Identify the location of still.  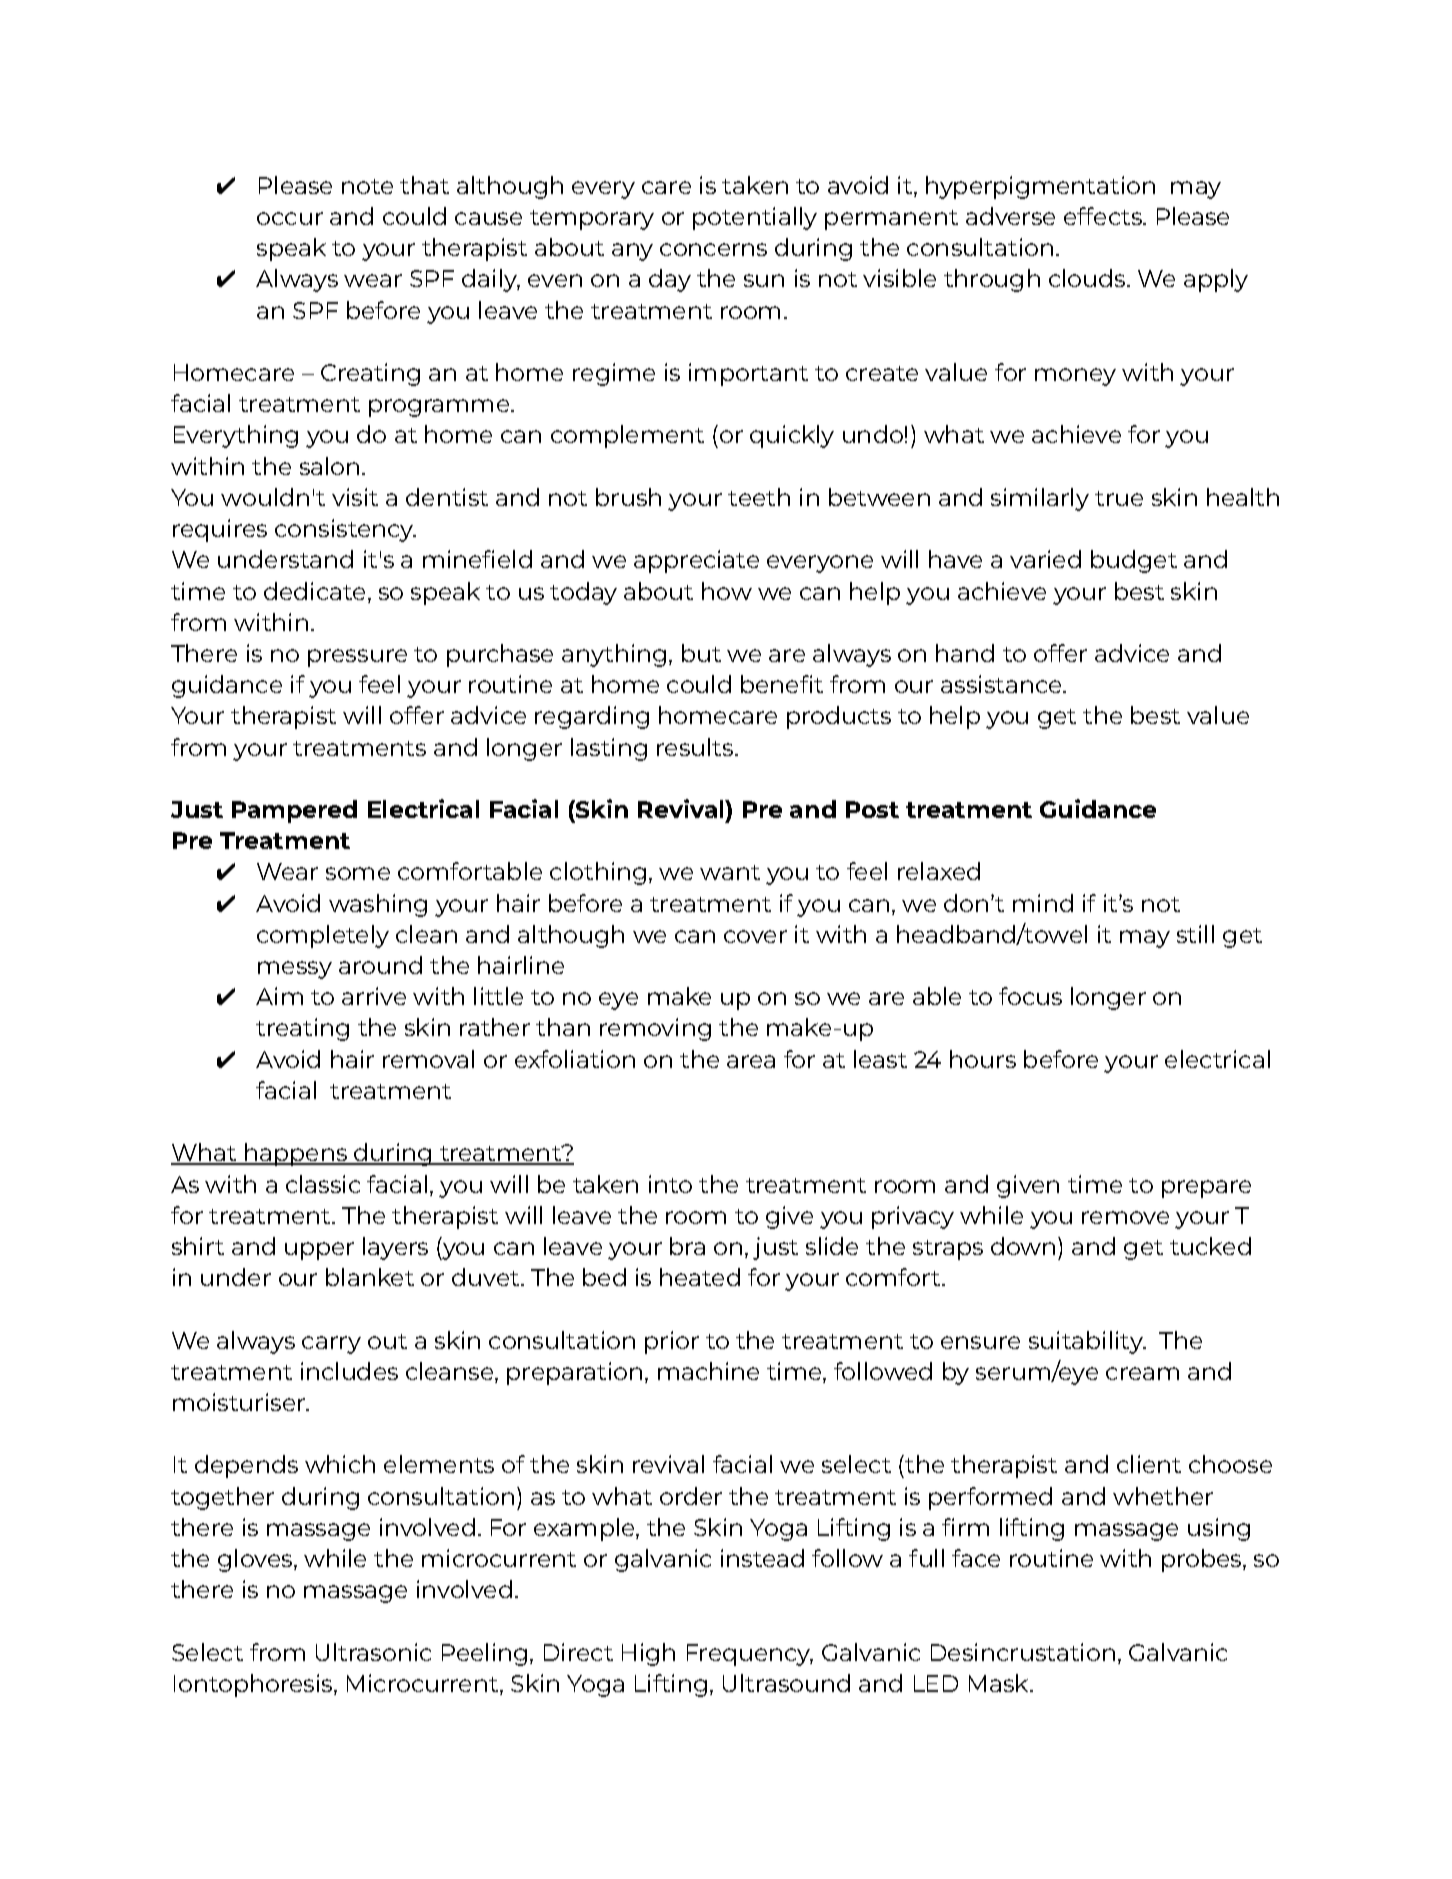
(1195, 934).
